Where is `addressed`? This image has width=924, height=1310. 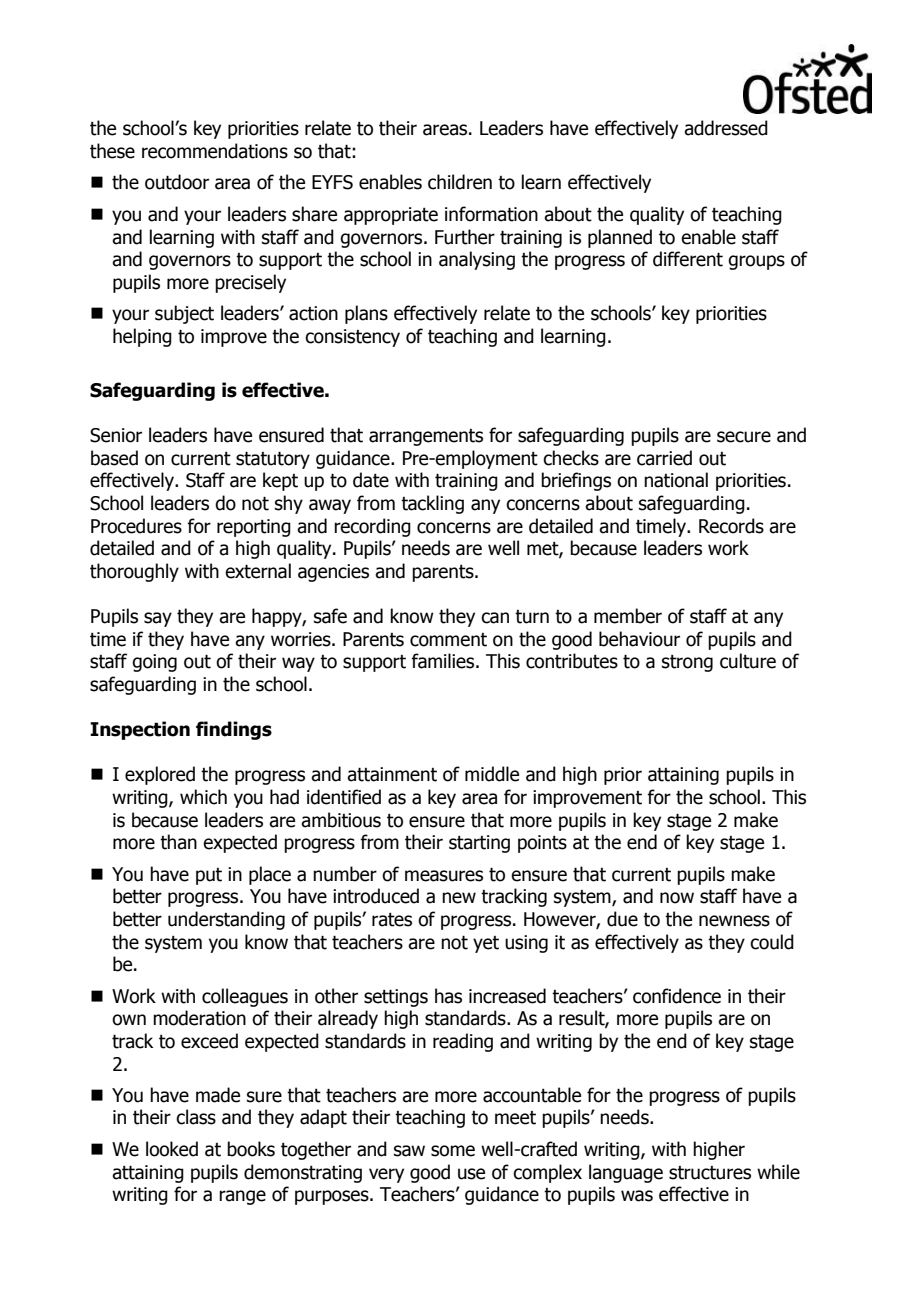 addressed is located at coordinates (726, 128).
